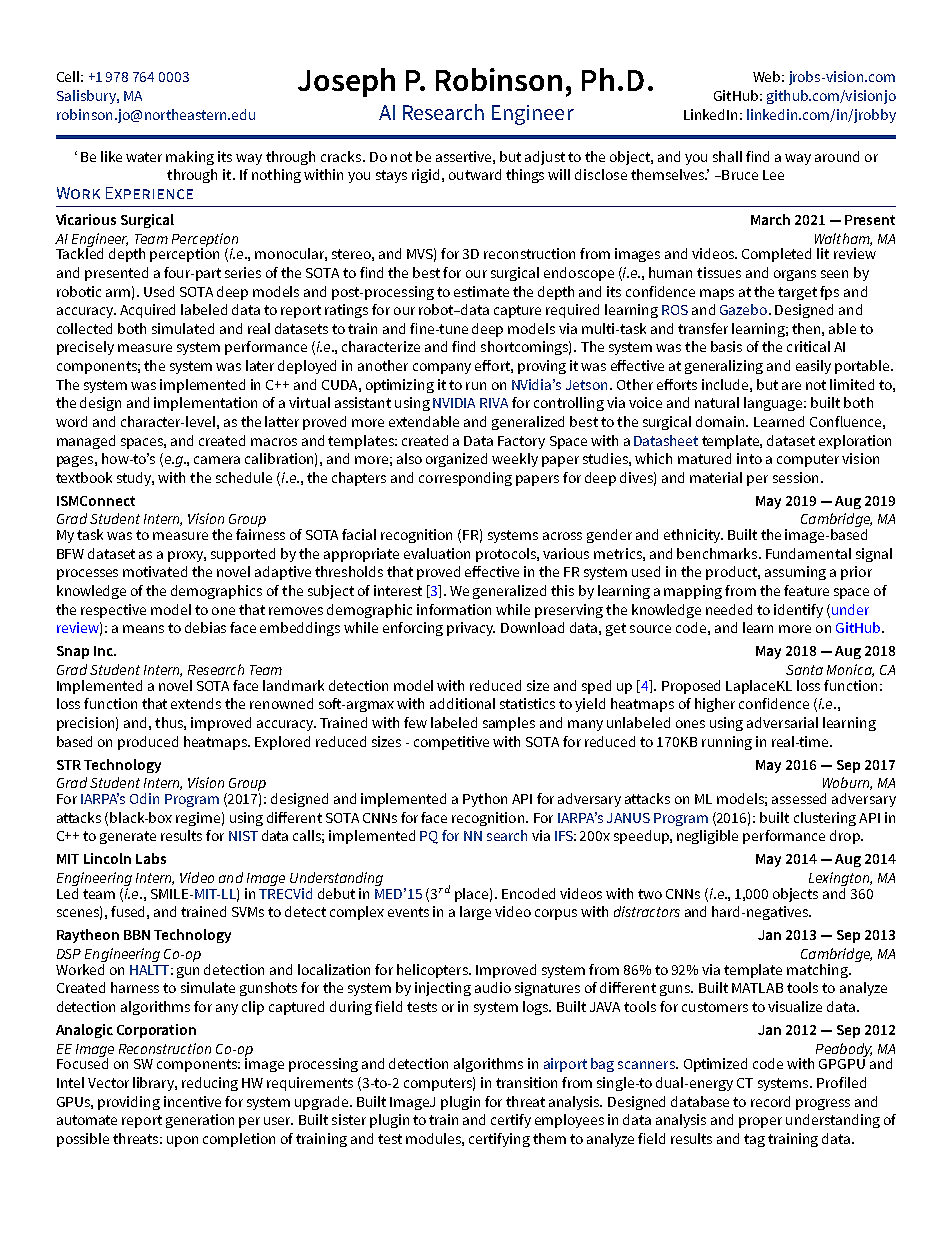 The image size is (952, 1233). I want to click on shall, so click(727, 156).
